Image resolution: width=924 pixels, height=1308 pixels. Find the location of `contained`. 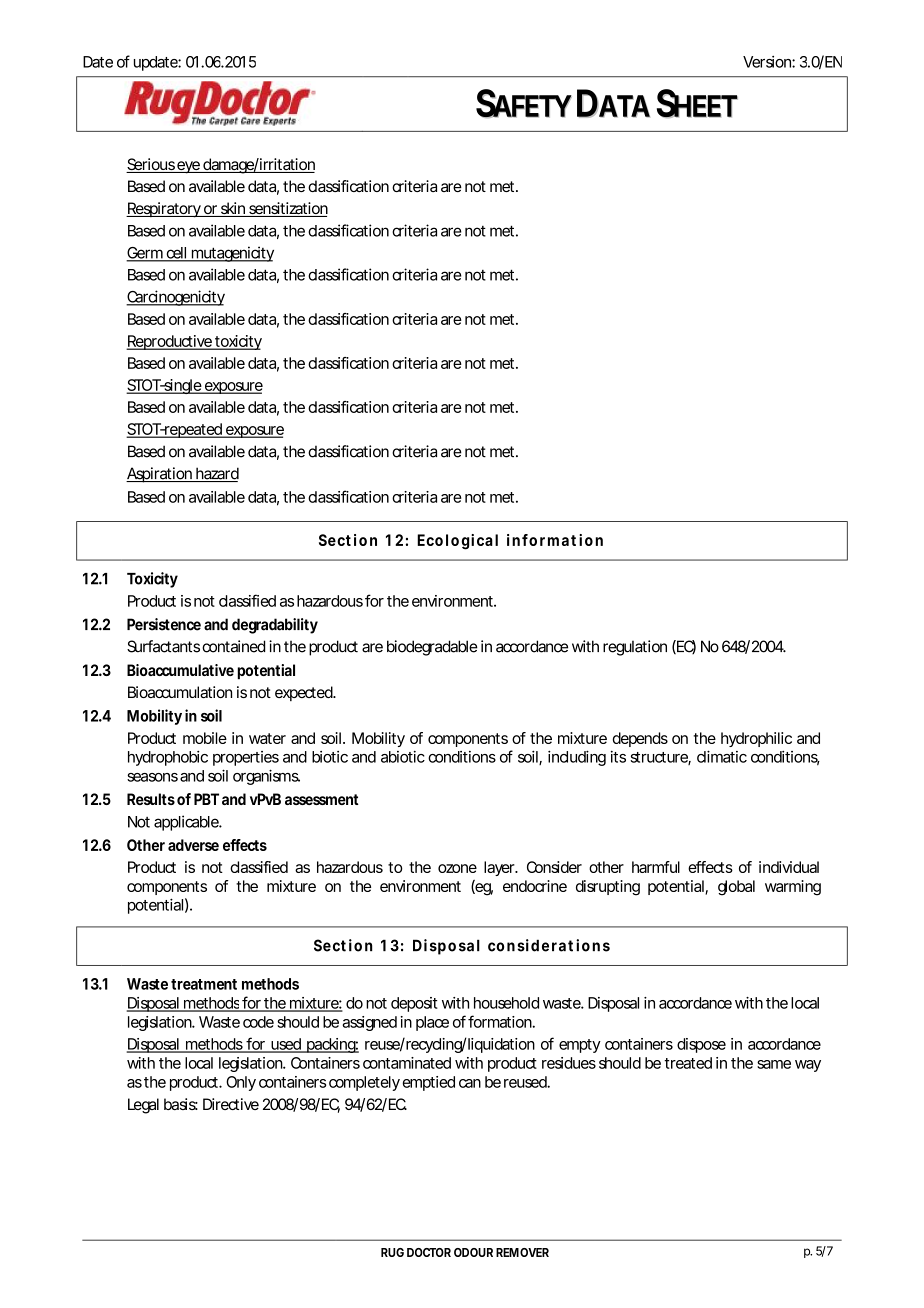

contained is located at coordinates (233, 646).
